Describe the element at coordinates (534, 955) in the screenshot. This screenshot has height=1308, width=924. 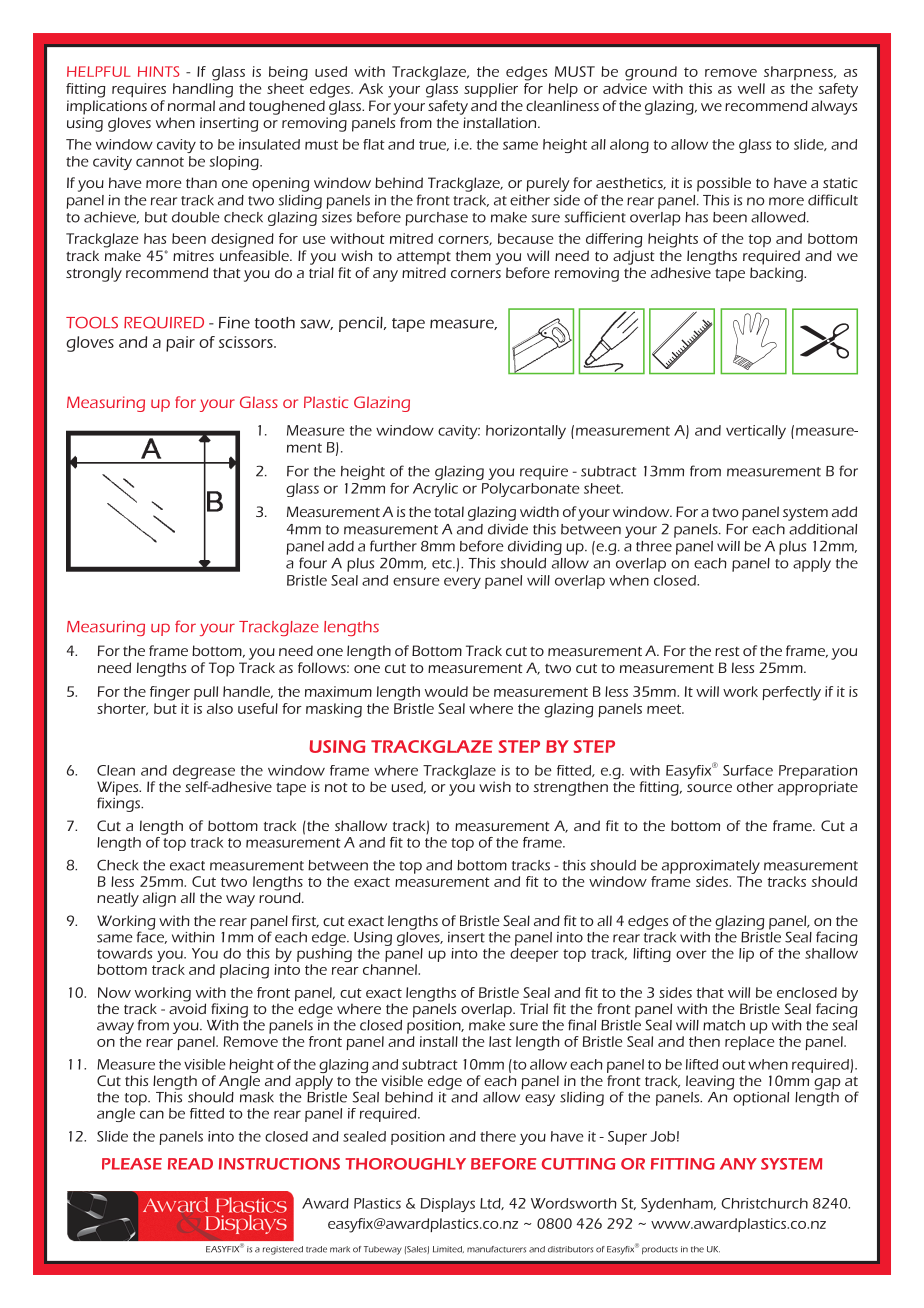
I see `deeper` at that location.
